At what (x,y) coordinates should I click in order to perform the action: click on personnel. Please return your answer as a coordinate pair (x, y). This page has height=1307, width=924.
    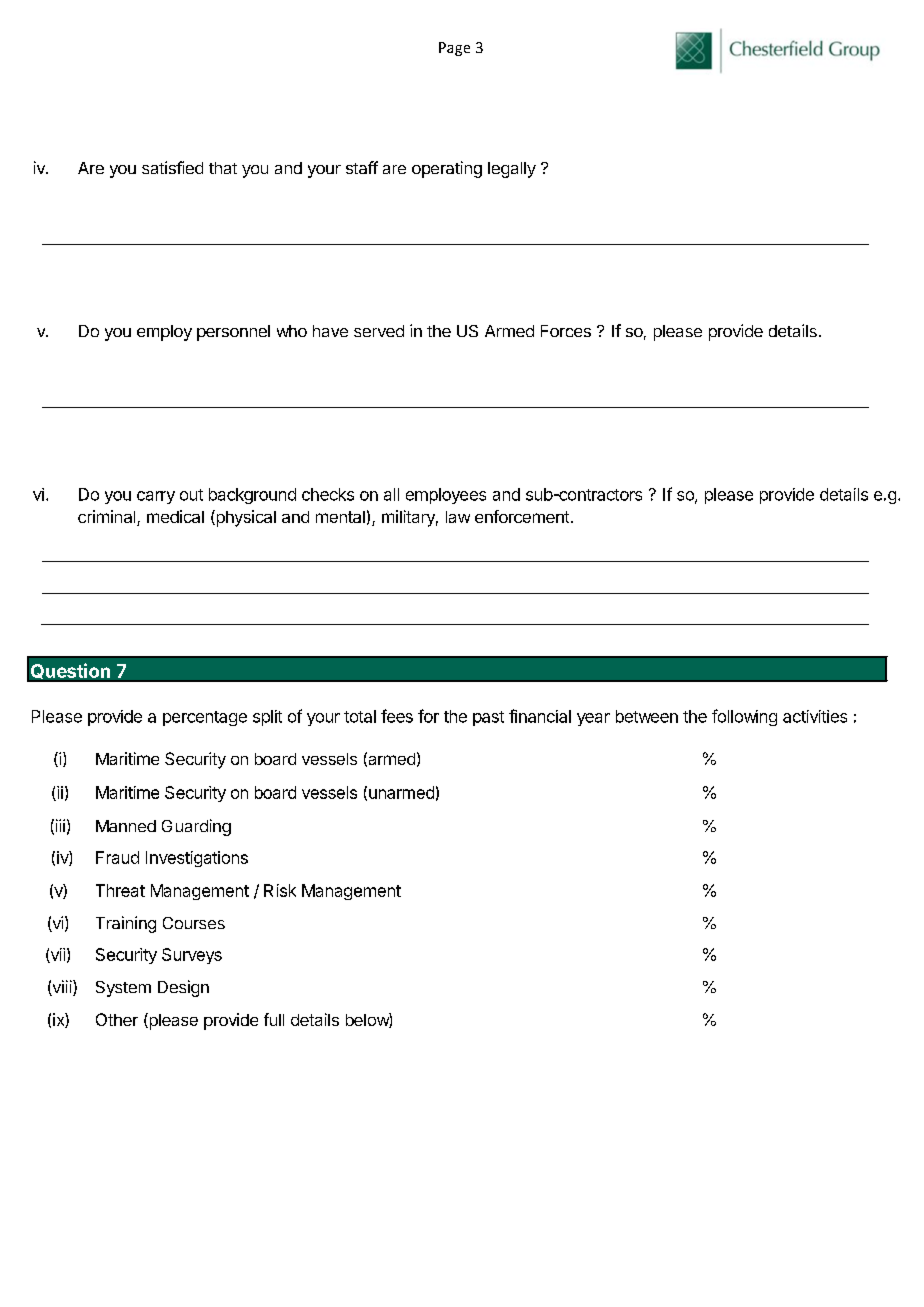
    Looking at the image, I should click on (233, 333).
